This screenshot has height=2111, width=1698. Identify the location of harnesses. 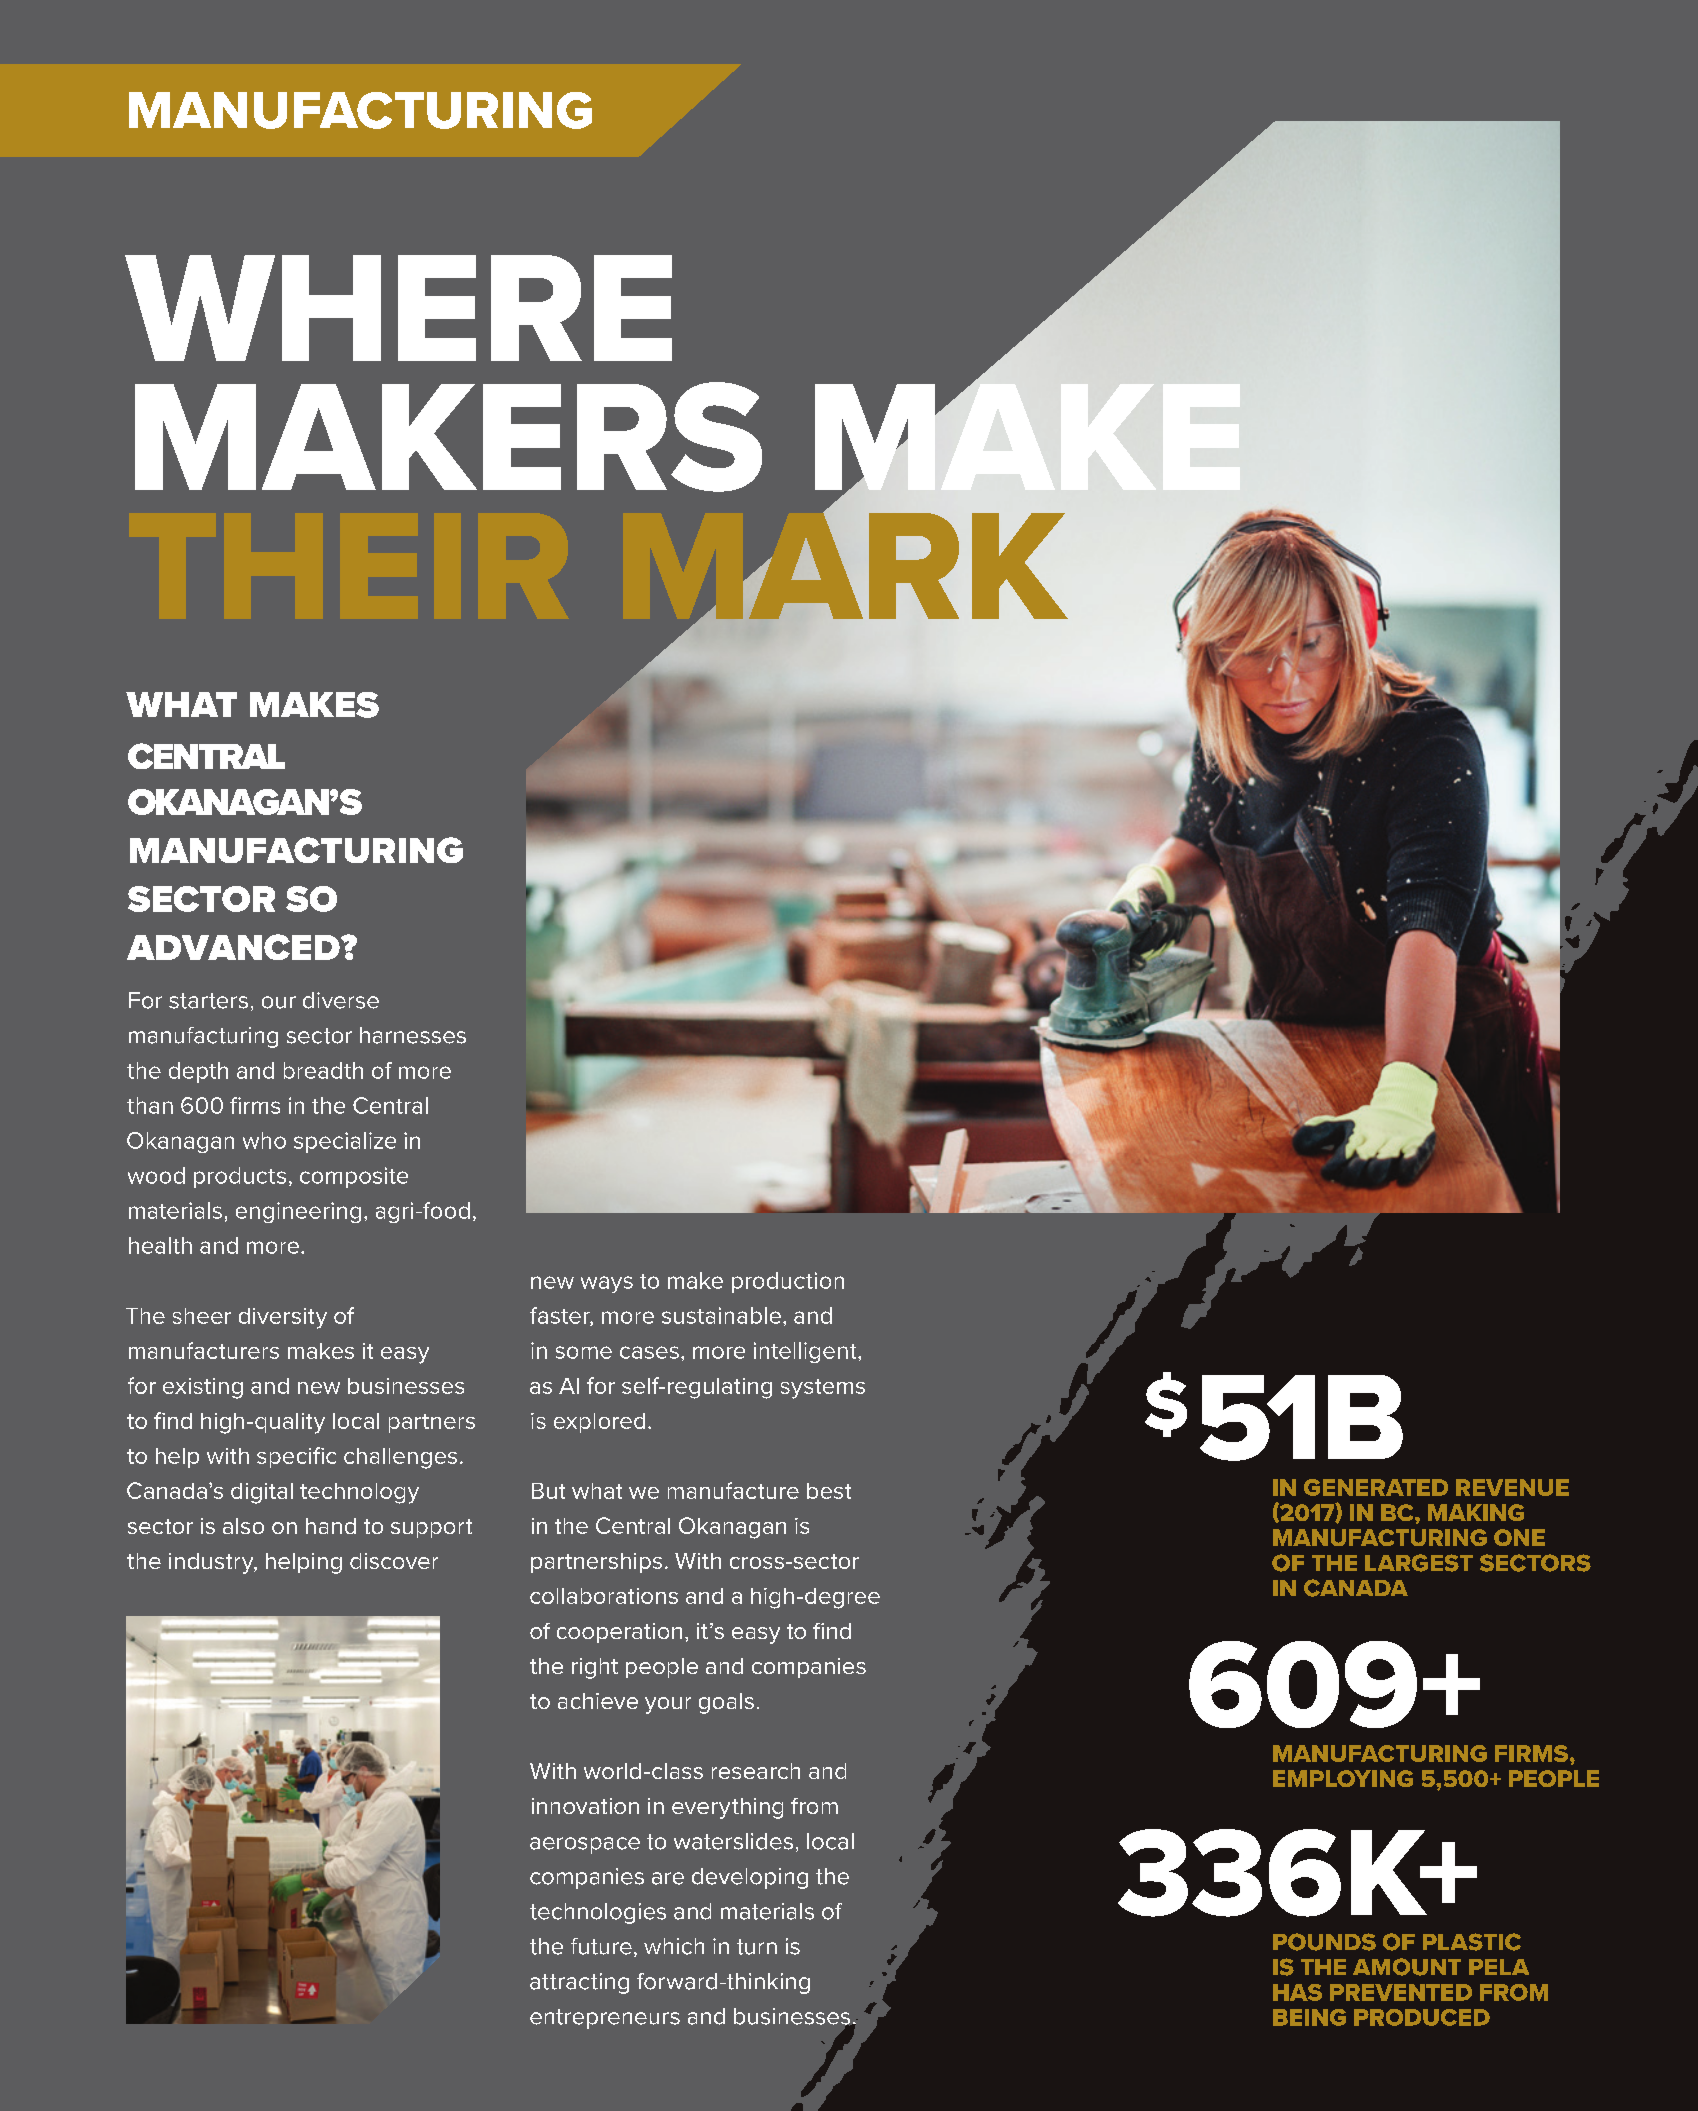
(413, 1035).
